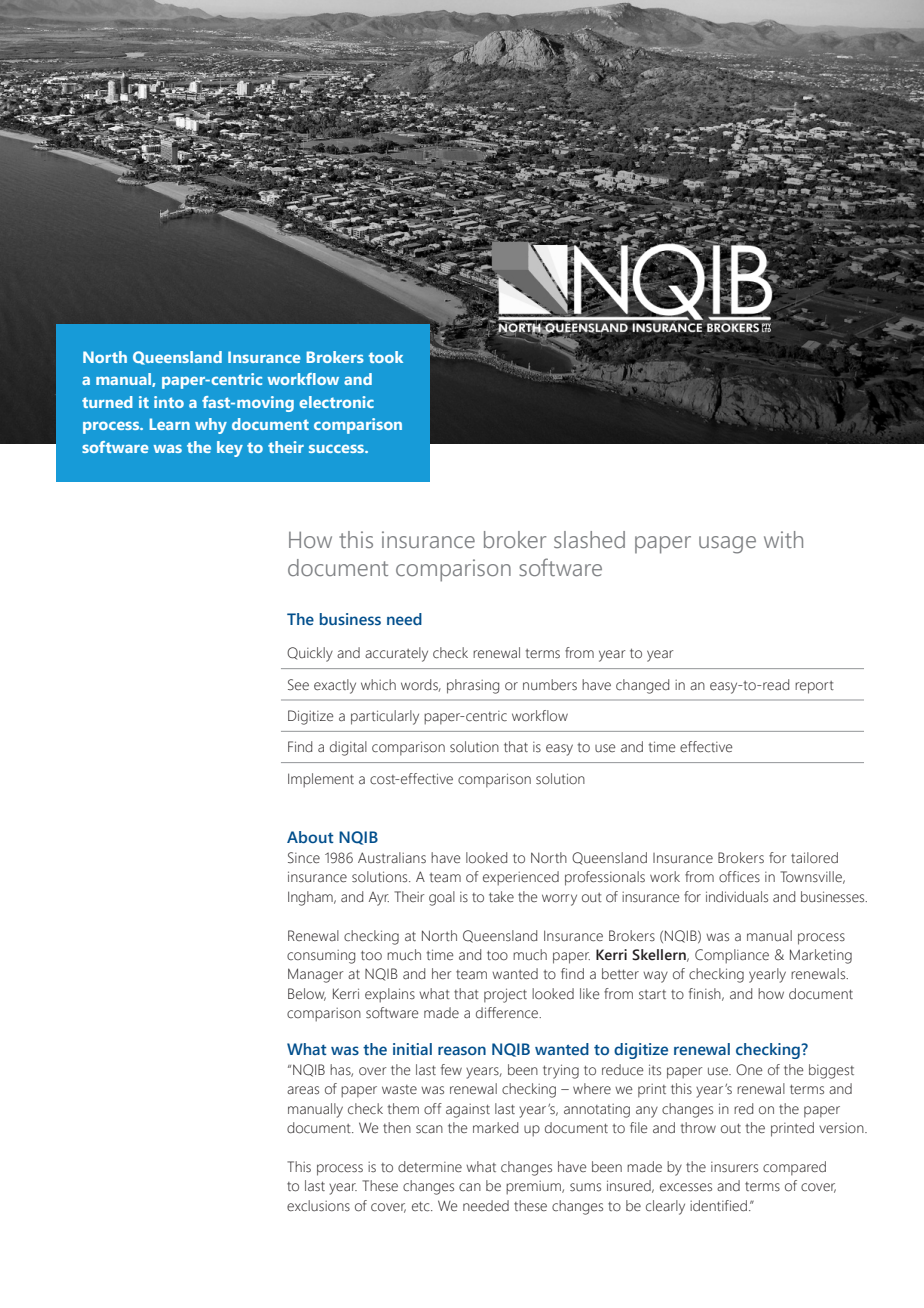  Describe the element at coordinates (386, 357) in the screenshot. I see `took` at that location.
